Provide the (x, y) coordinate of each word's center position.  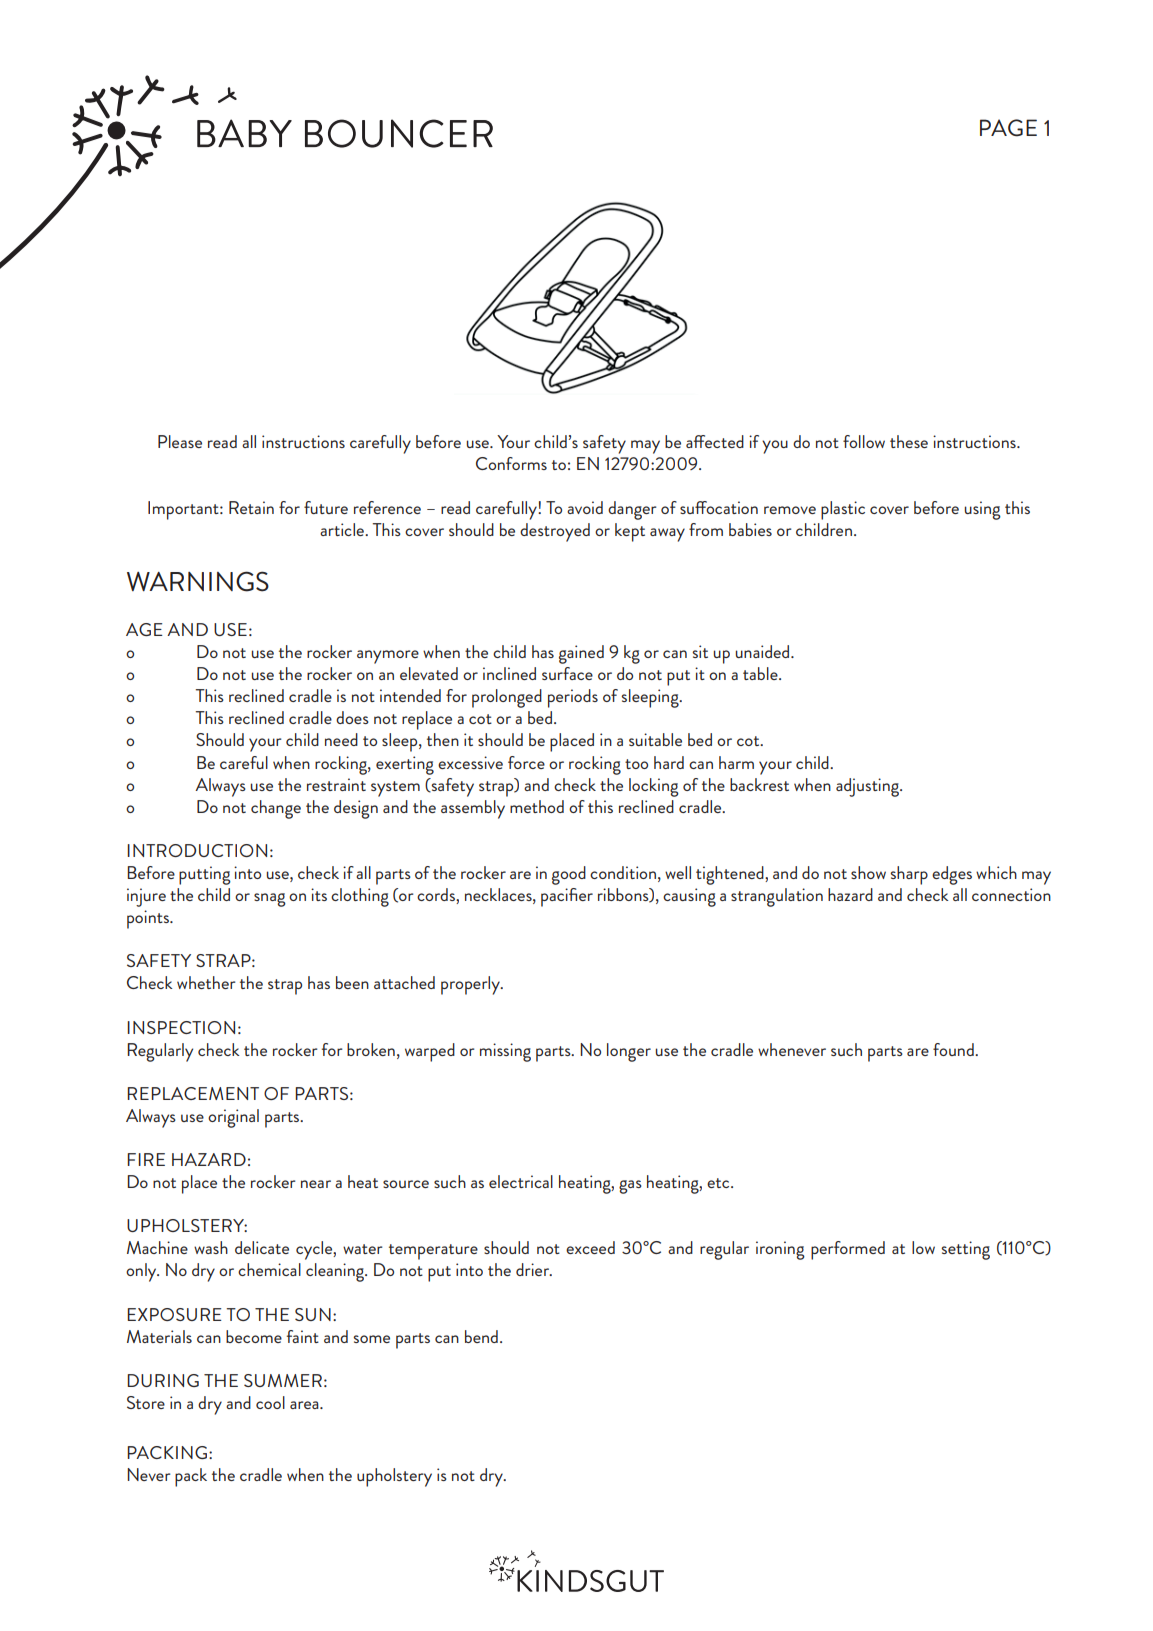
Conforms (511, 463)
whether (206, 982)
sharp (909, 875)
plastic (843, 510)
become (254, 1336)
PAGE (1008, 128)
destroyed (555, 532)
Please (180, 441)
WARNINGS (198, 581)
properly (471, 985)
